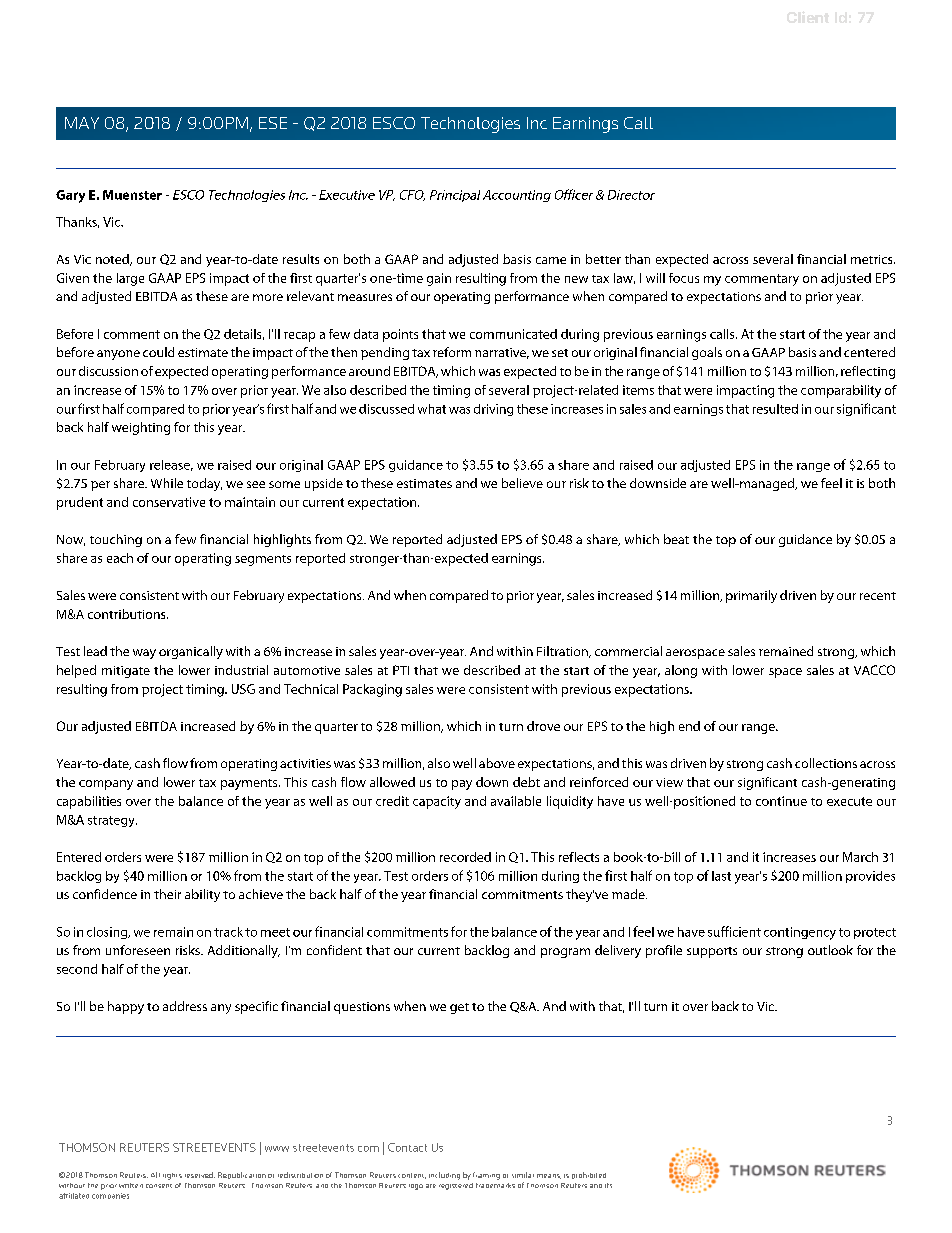  What do you see at coordinates (486, 1176) in the image?
I see `framing` at bounding box center [486, 1176].
